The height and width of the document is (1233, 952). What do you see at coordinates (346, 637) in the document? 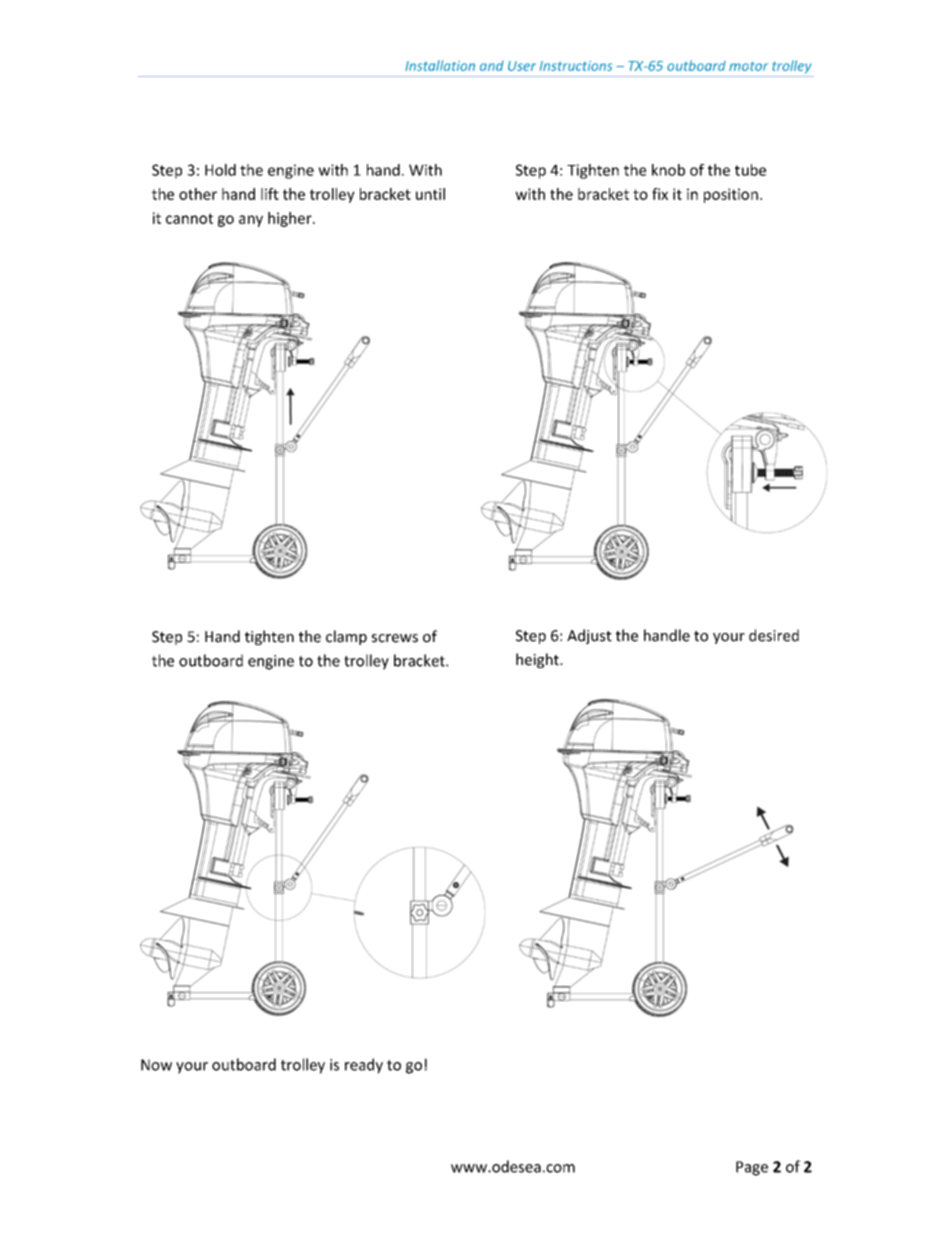
I see `clamp` at bounding box center [346, 637].
